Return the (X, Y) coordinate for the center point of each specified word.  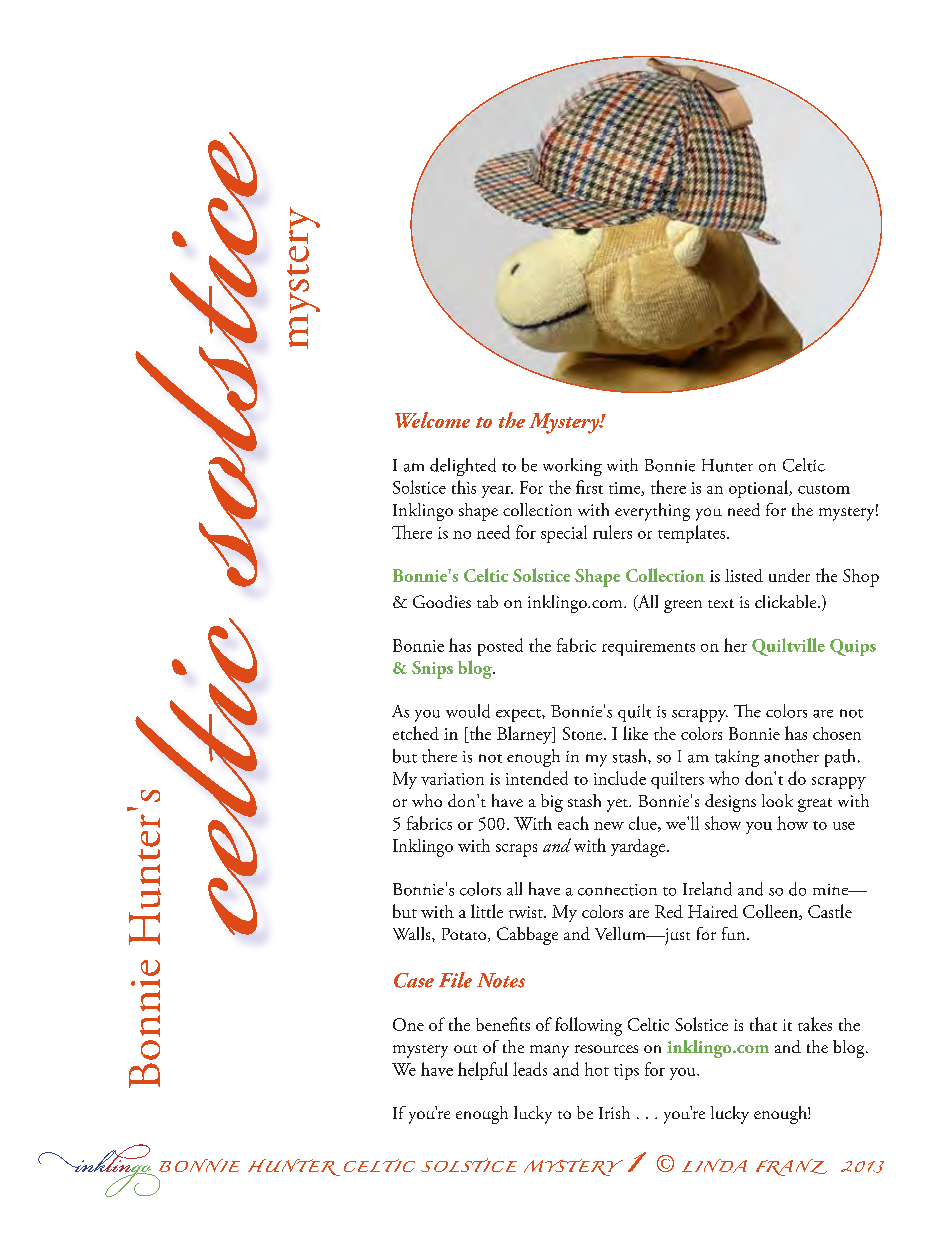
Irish (614, 1112)
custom (824, 489)
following (588, 1026)
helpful (483, 1071)
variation (452, 779)
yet (618, 805)
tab (487, 601)
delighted (463, 467)
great (815, 805)
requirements (648, 648)
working (572, 467)
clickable (787, 601)
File (455, 980)
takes (815, 1024)
